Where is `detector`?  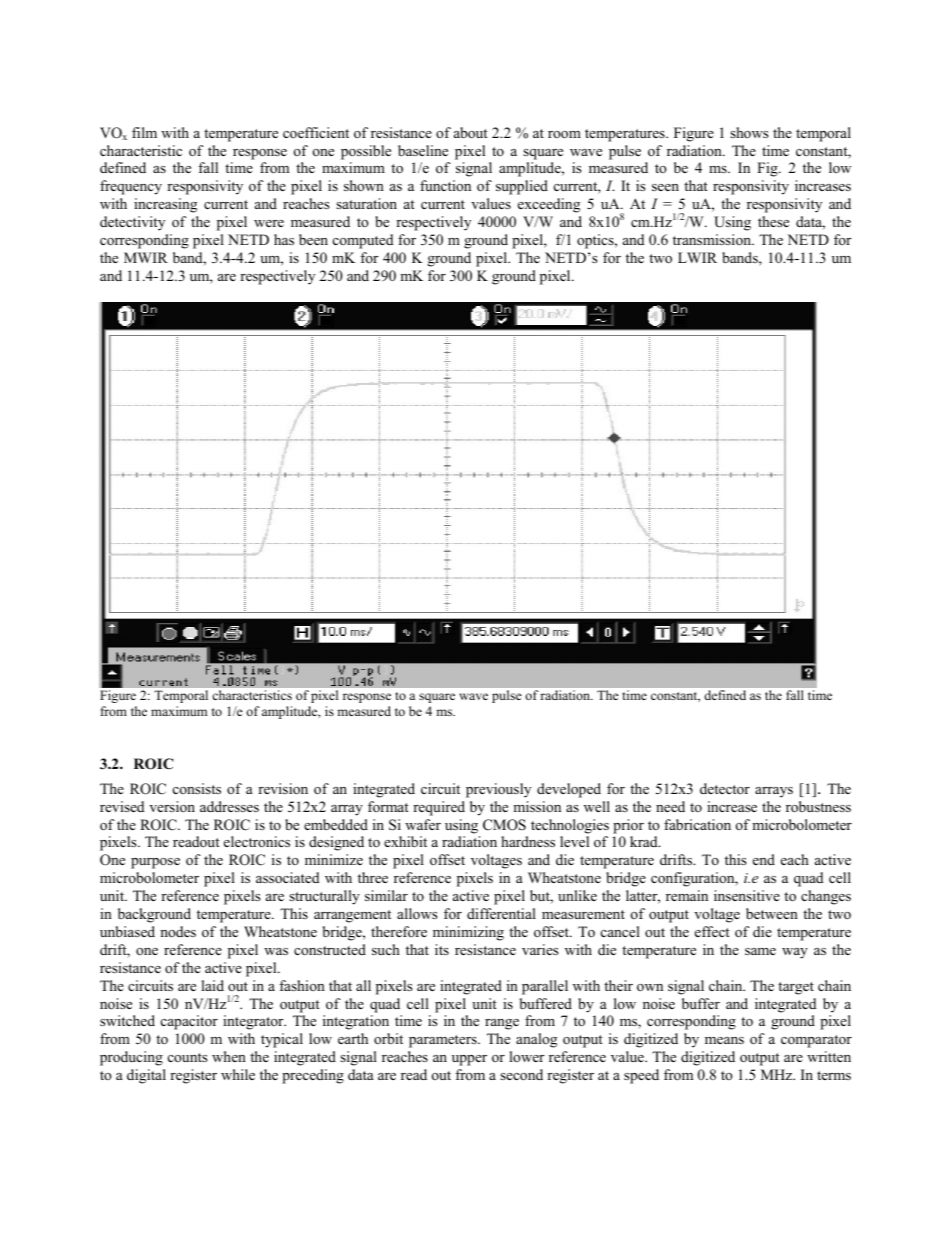
detector is located at coordinates (725, 788).
